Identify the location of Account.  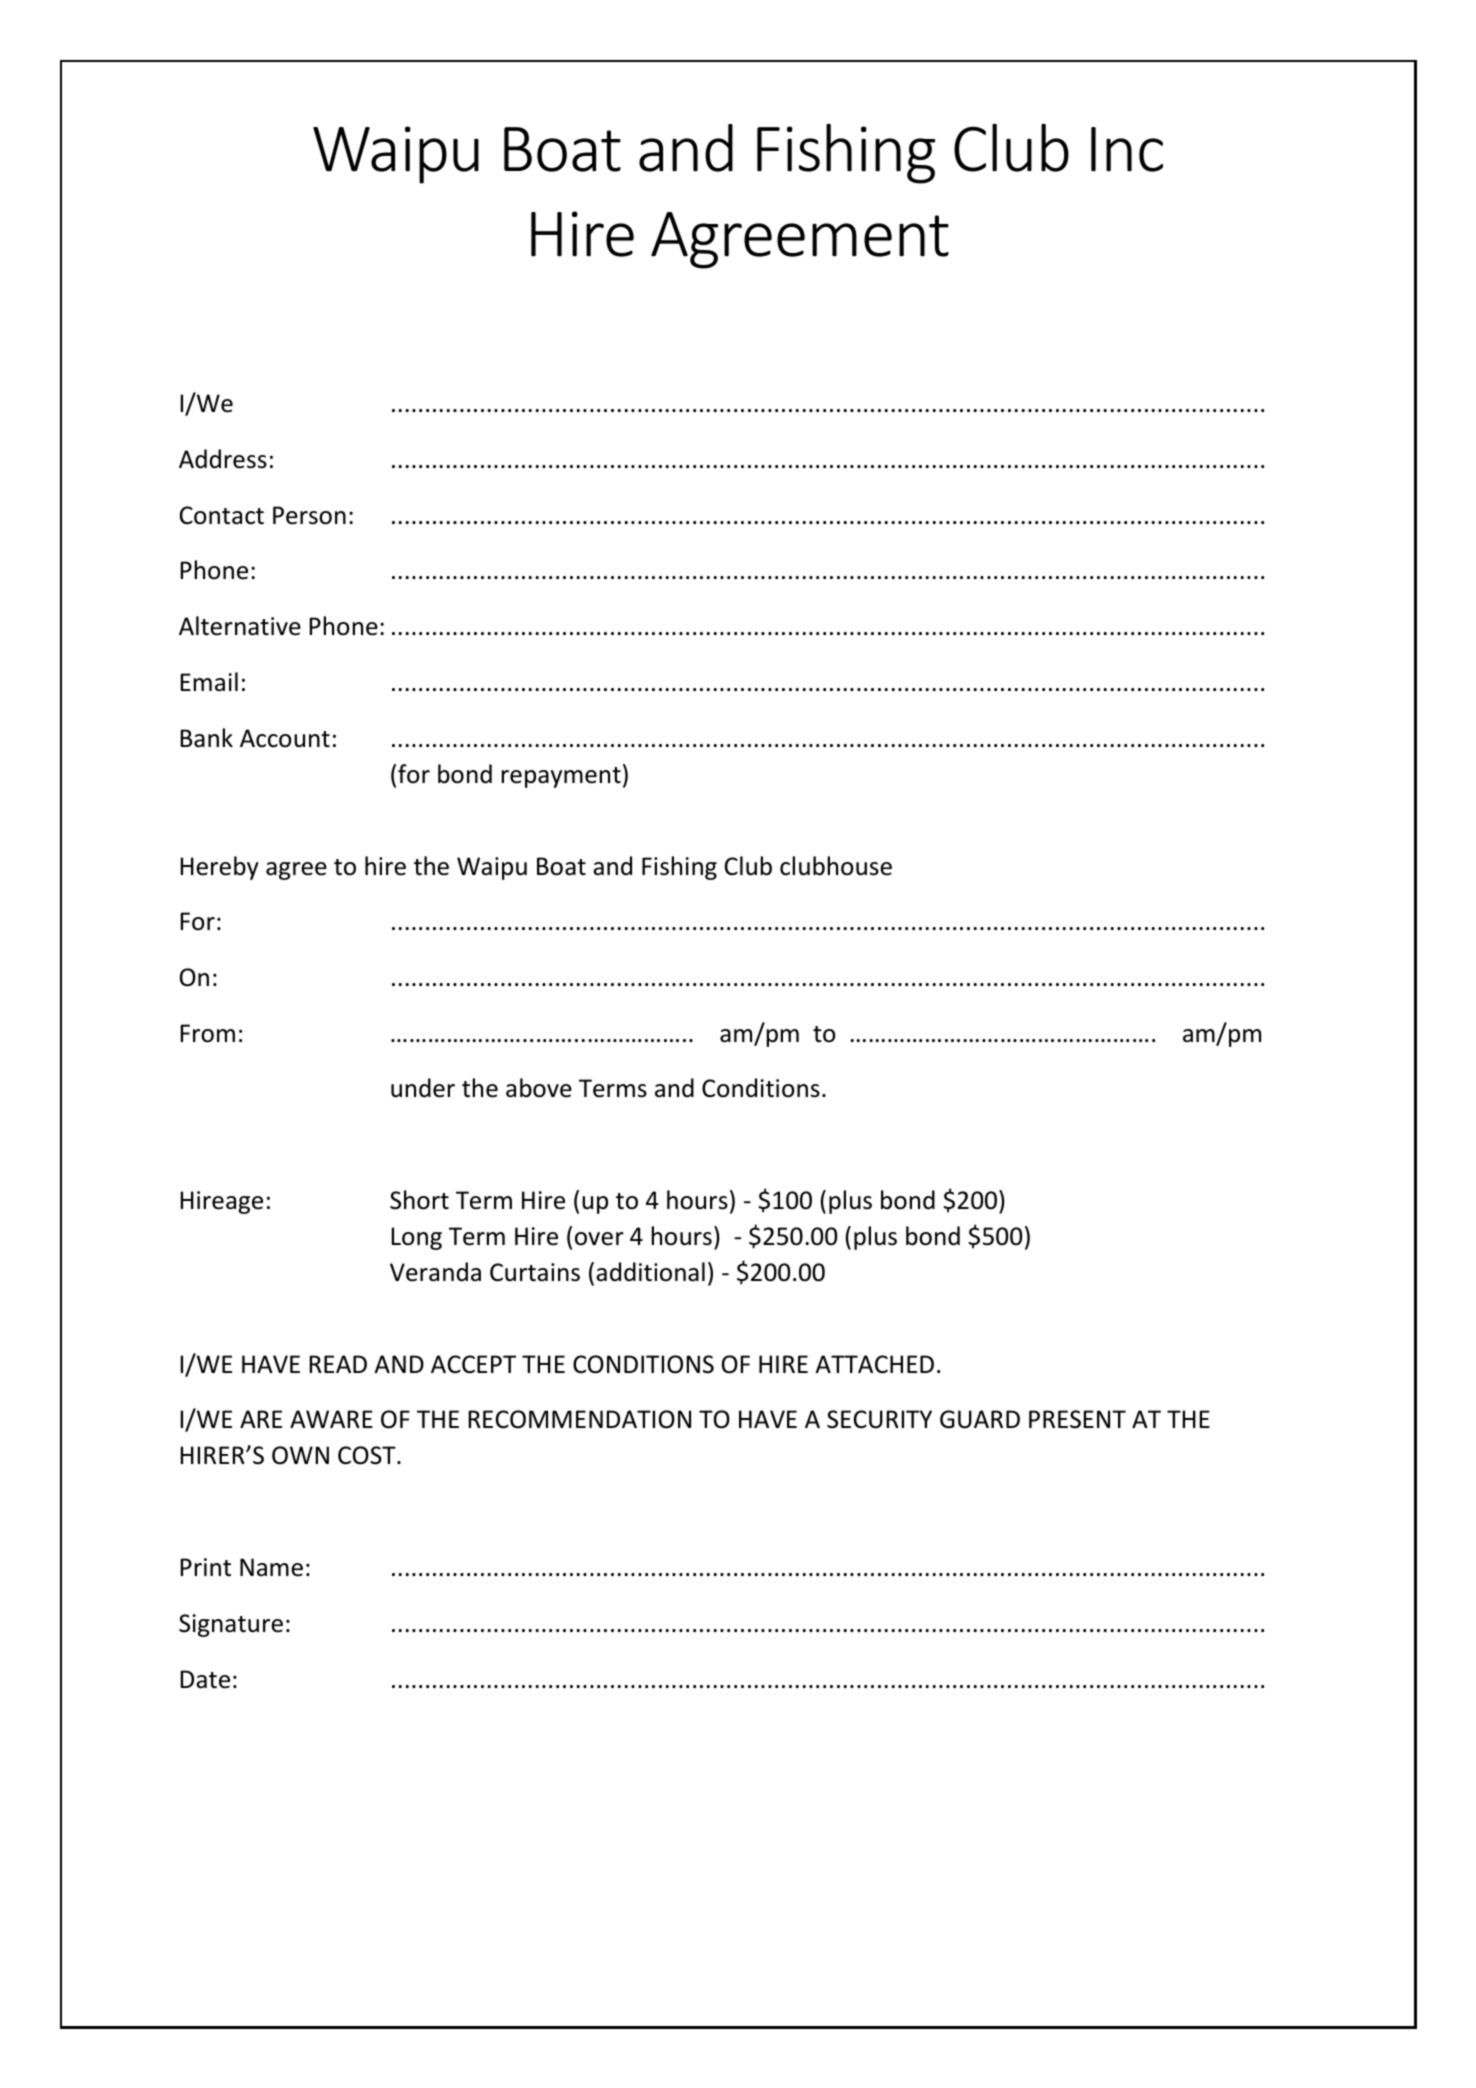
(285, 738).
